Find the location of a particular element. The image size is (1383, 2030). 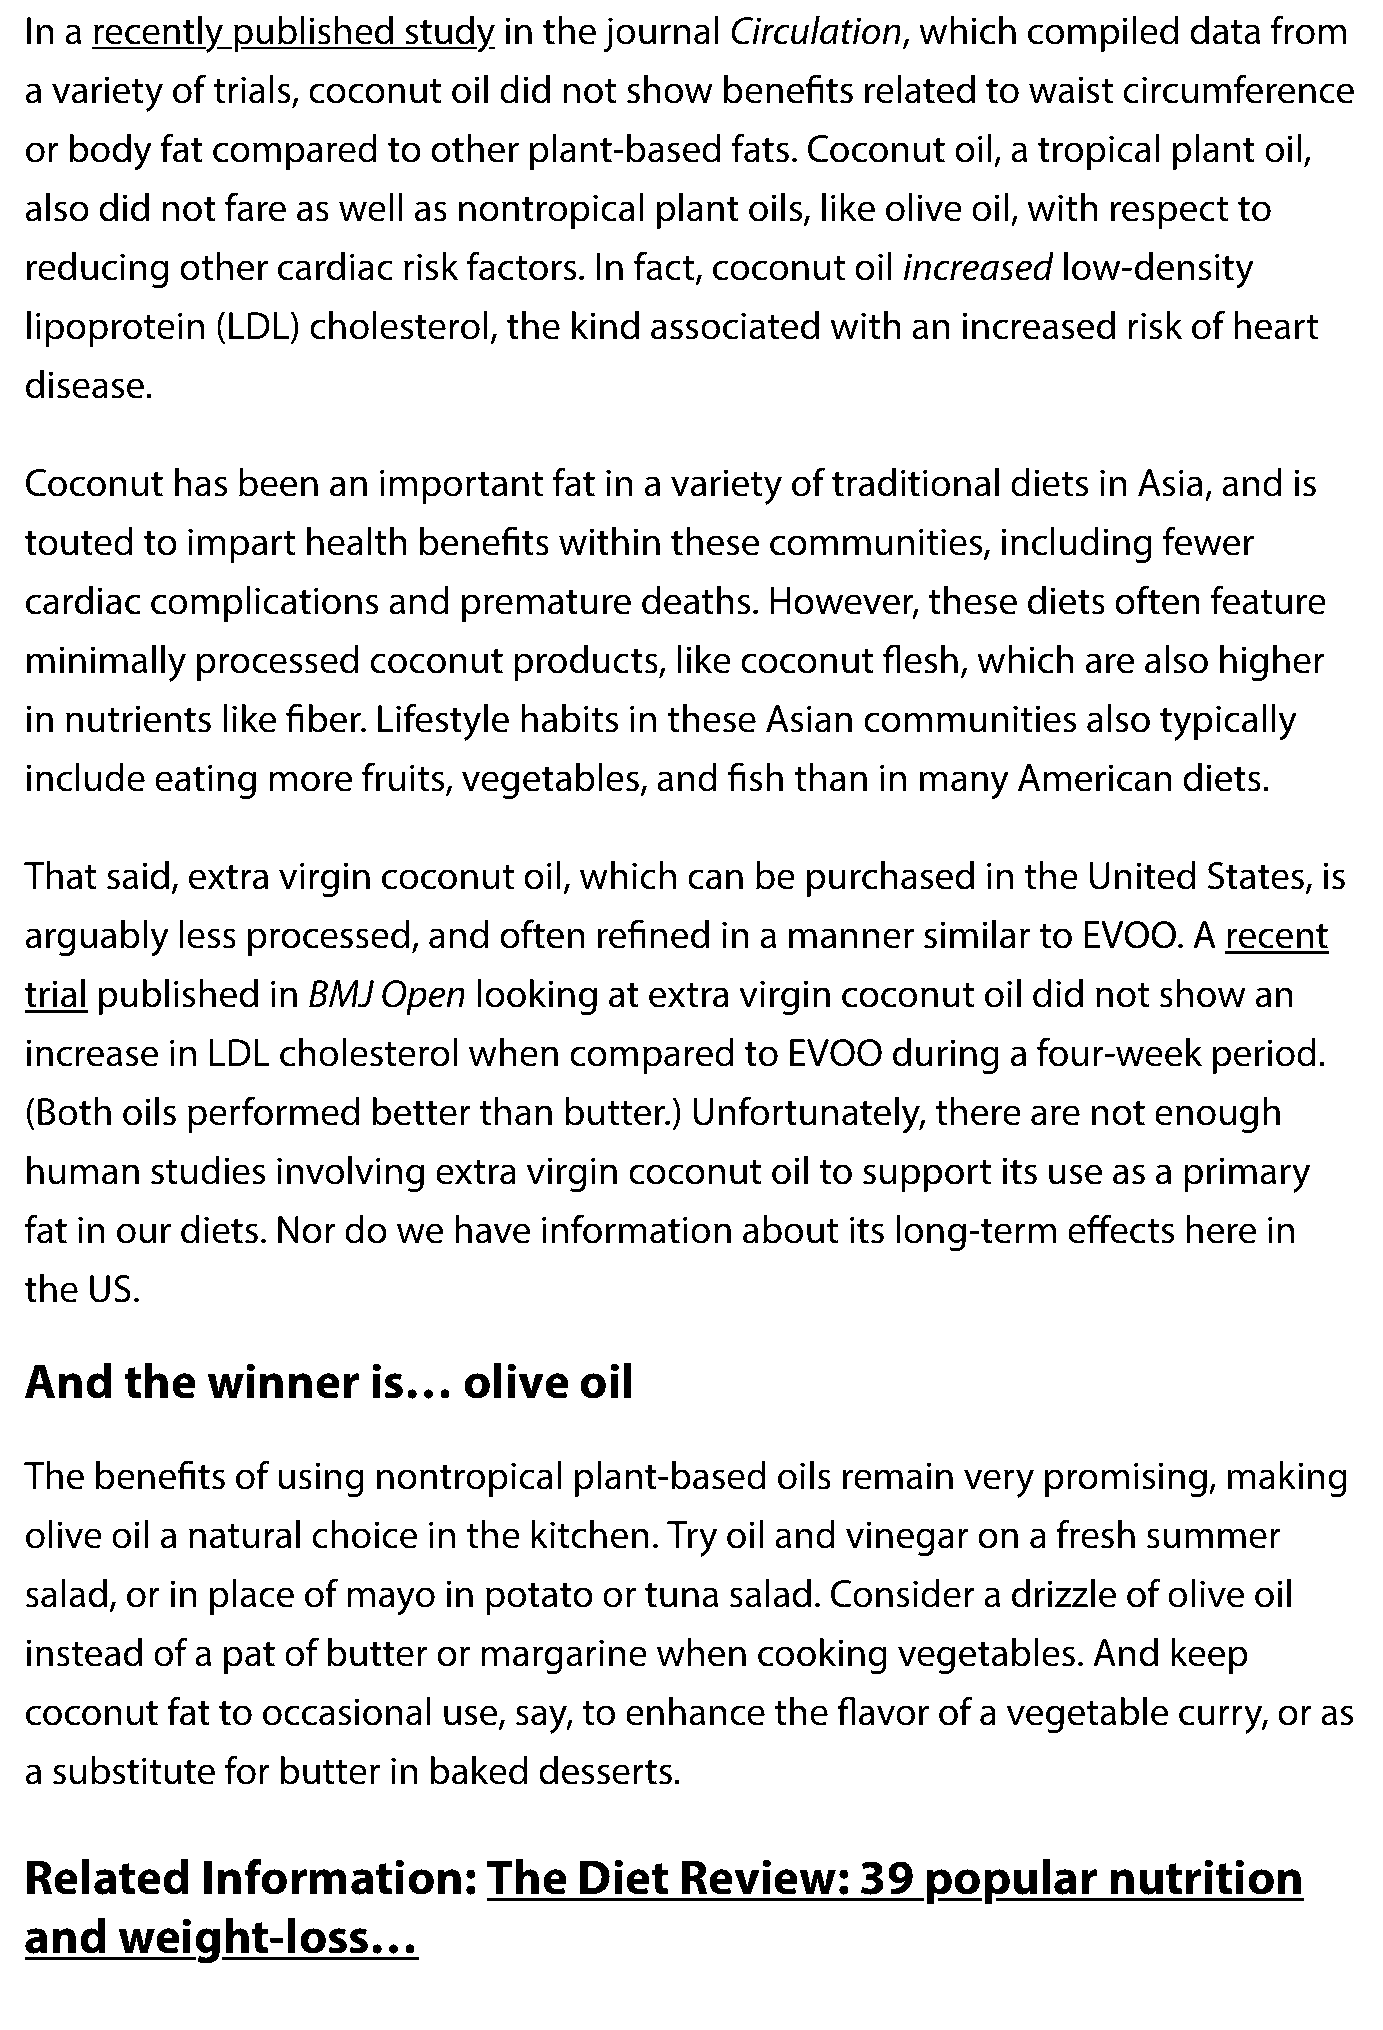

looking is located at coordinates (537, 997).
